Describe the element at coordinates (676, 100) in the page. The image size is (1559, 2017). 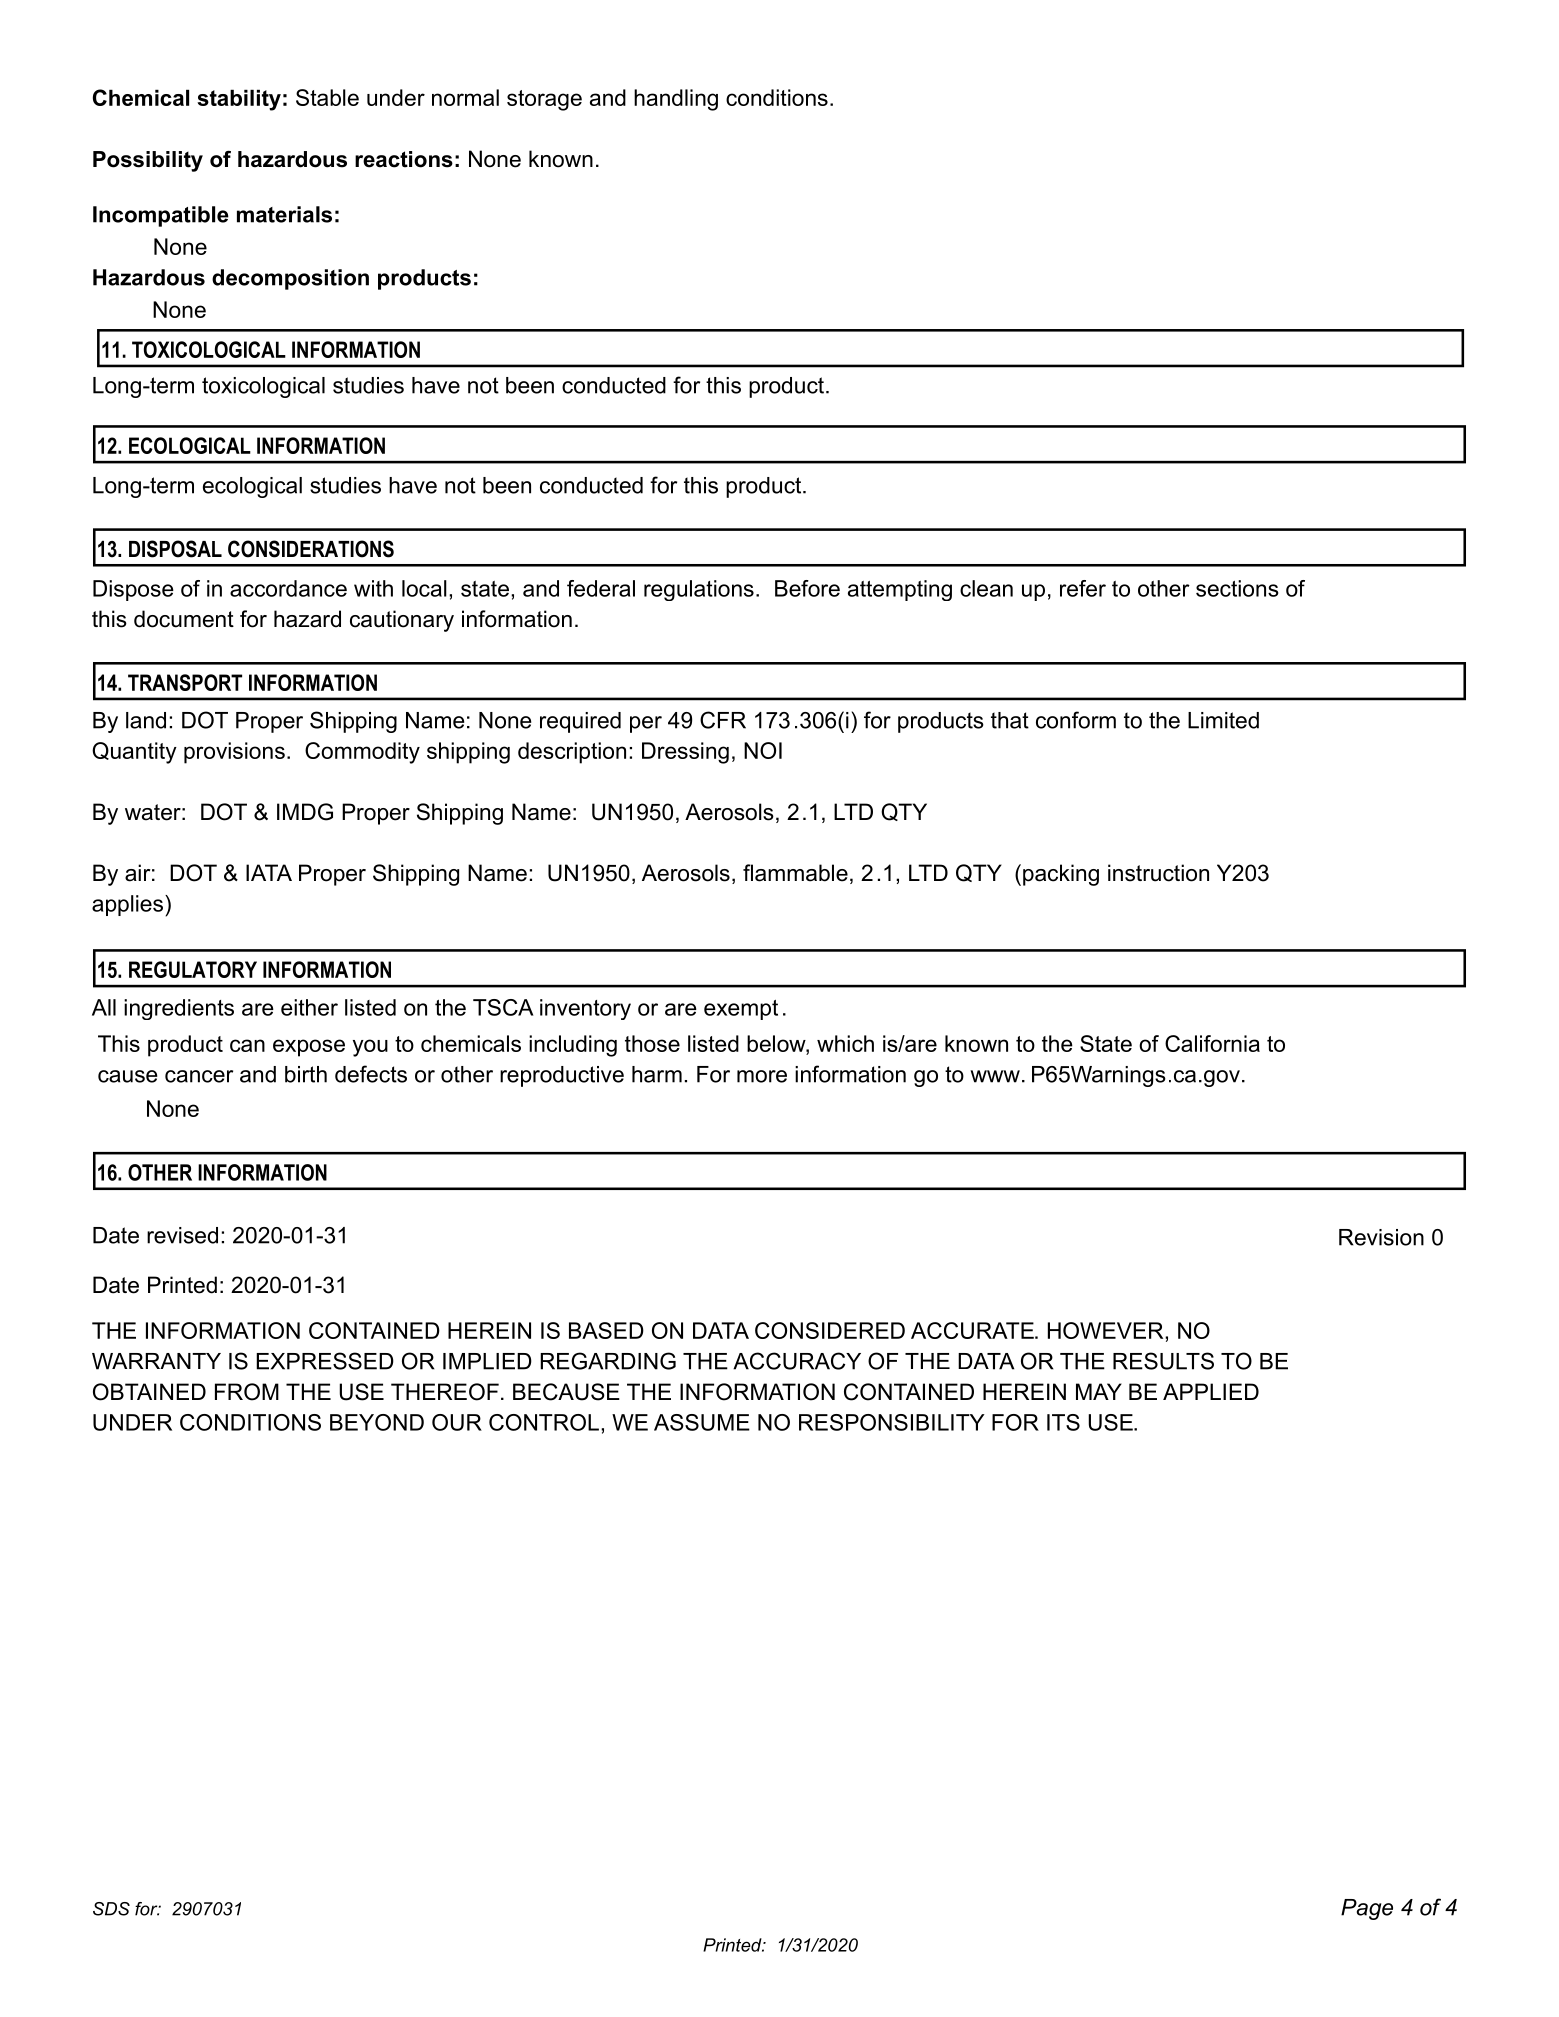
I see `handling` at that location.
